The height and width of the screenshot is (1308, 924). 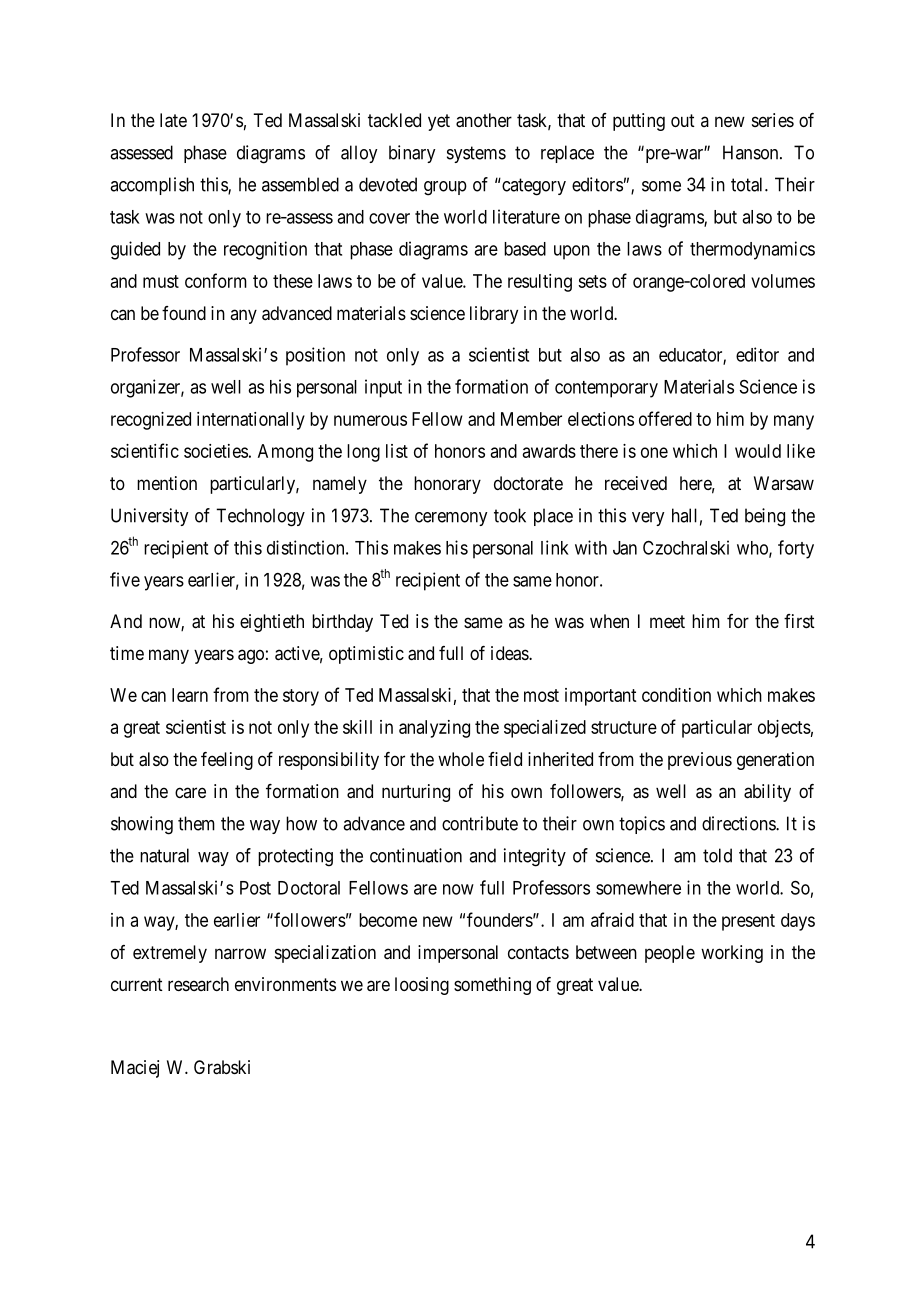 What do you see at coordinates (173, 120) in the screenshot?
I see `late` at bounding box center [173, 120].
